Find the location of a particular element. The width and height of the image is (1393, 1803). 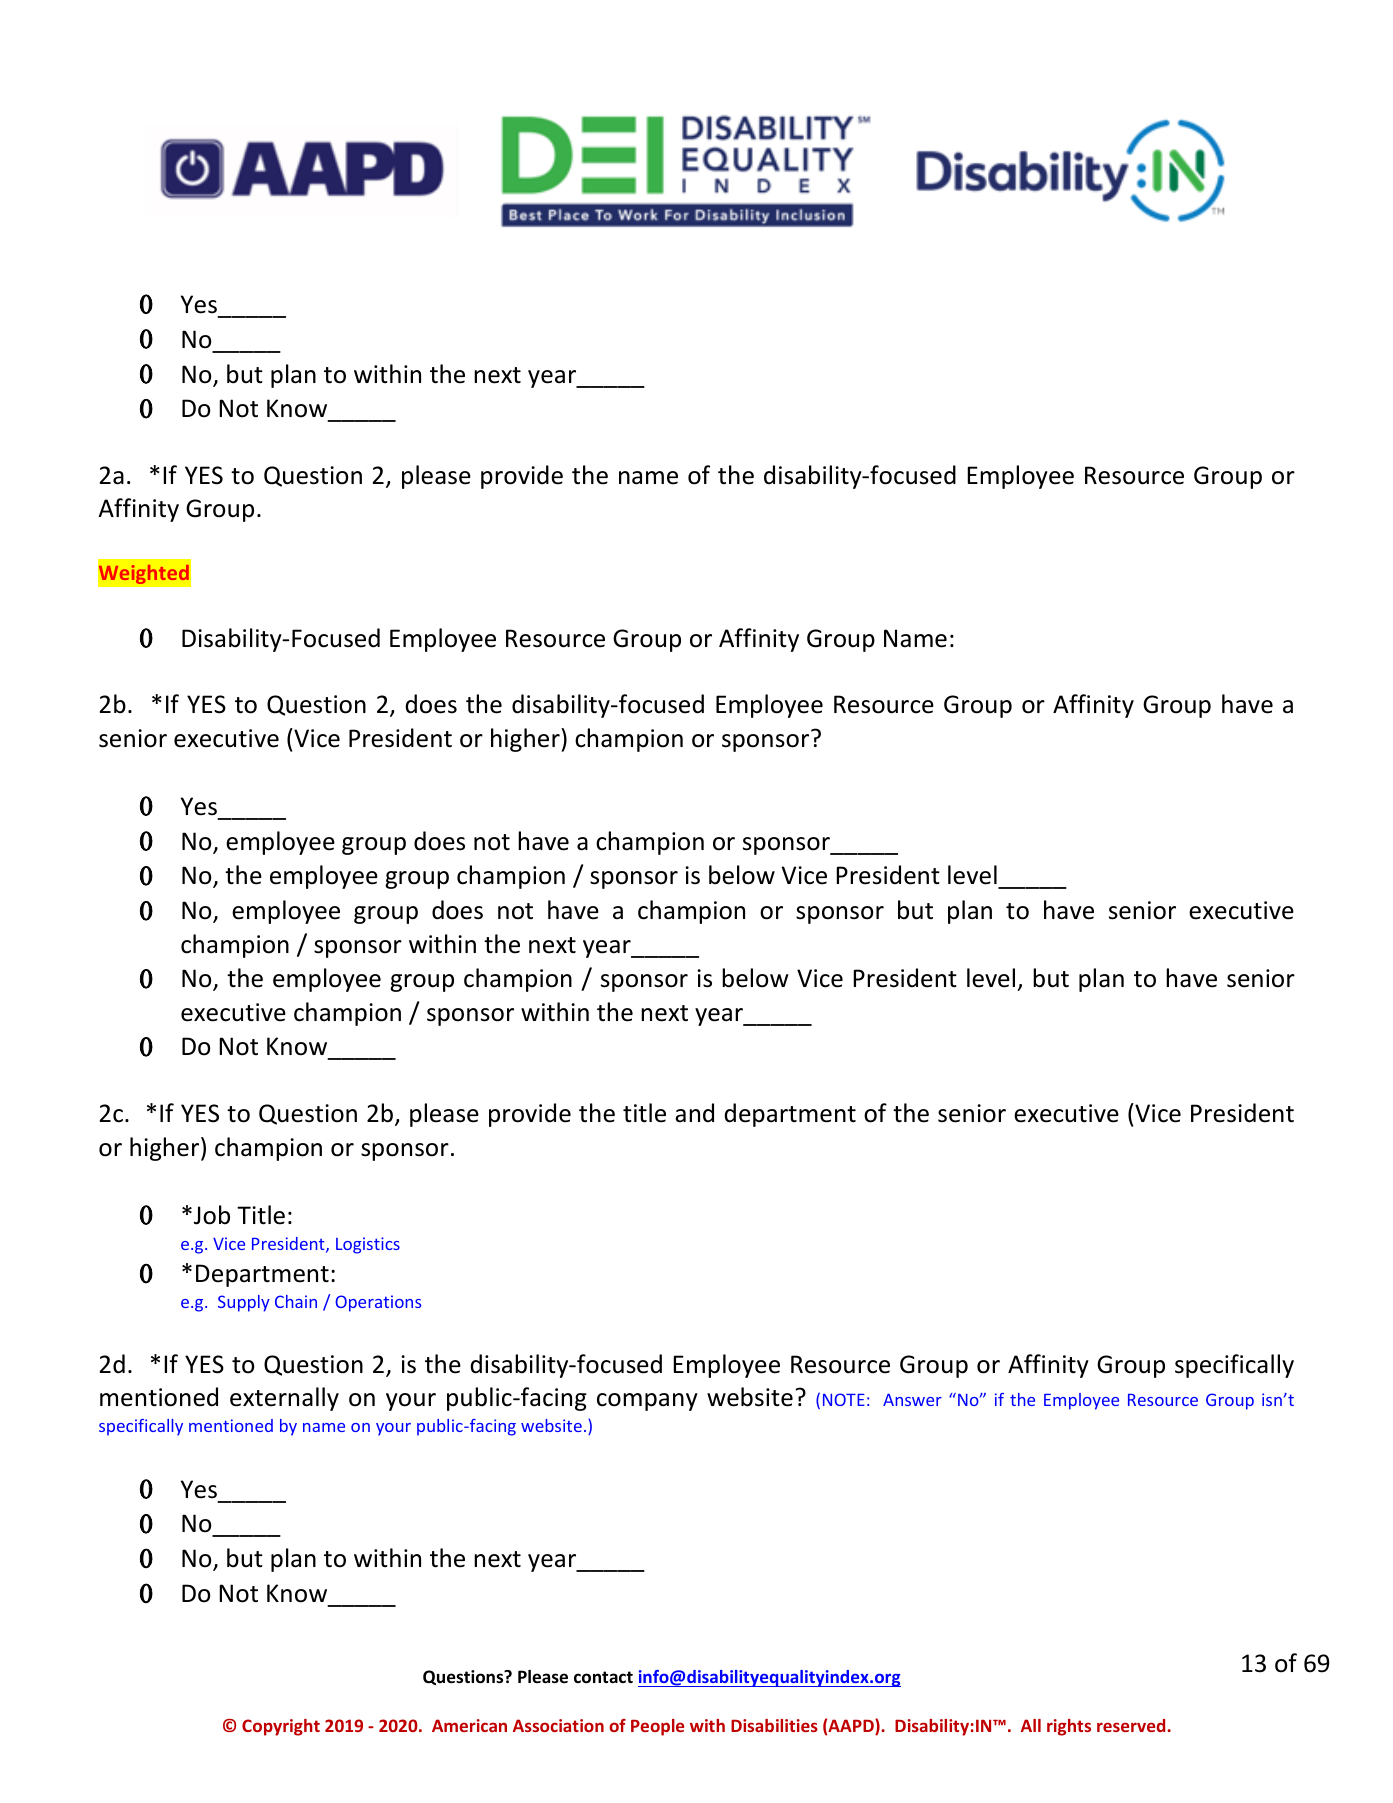

externally is located at coordinates (284, 1399).
